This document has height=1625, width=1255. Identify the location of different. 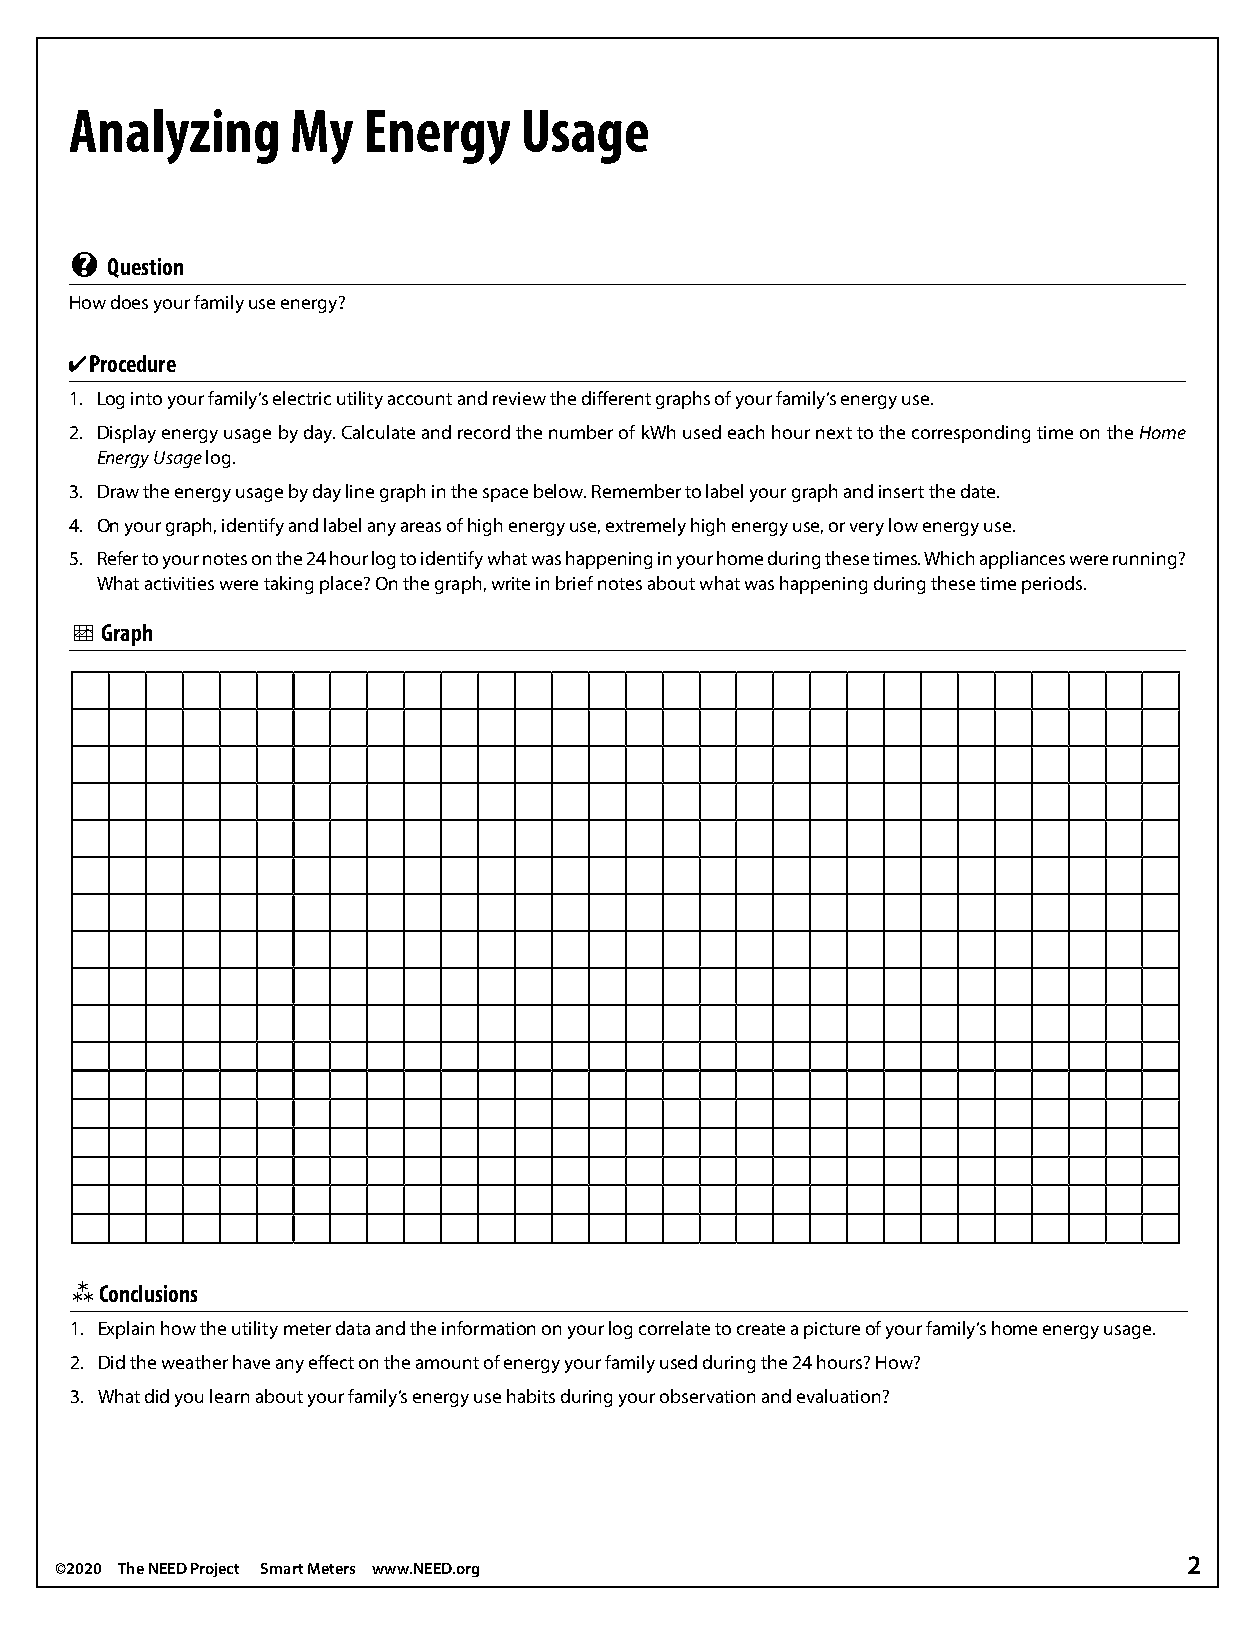
(616, 398).
